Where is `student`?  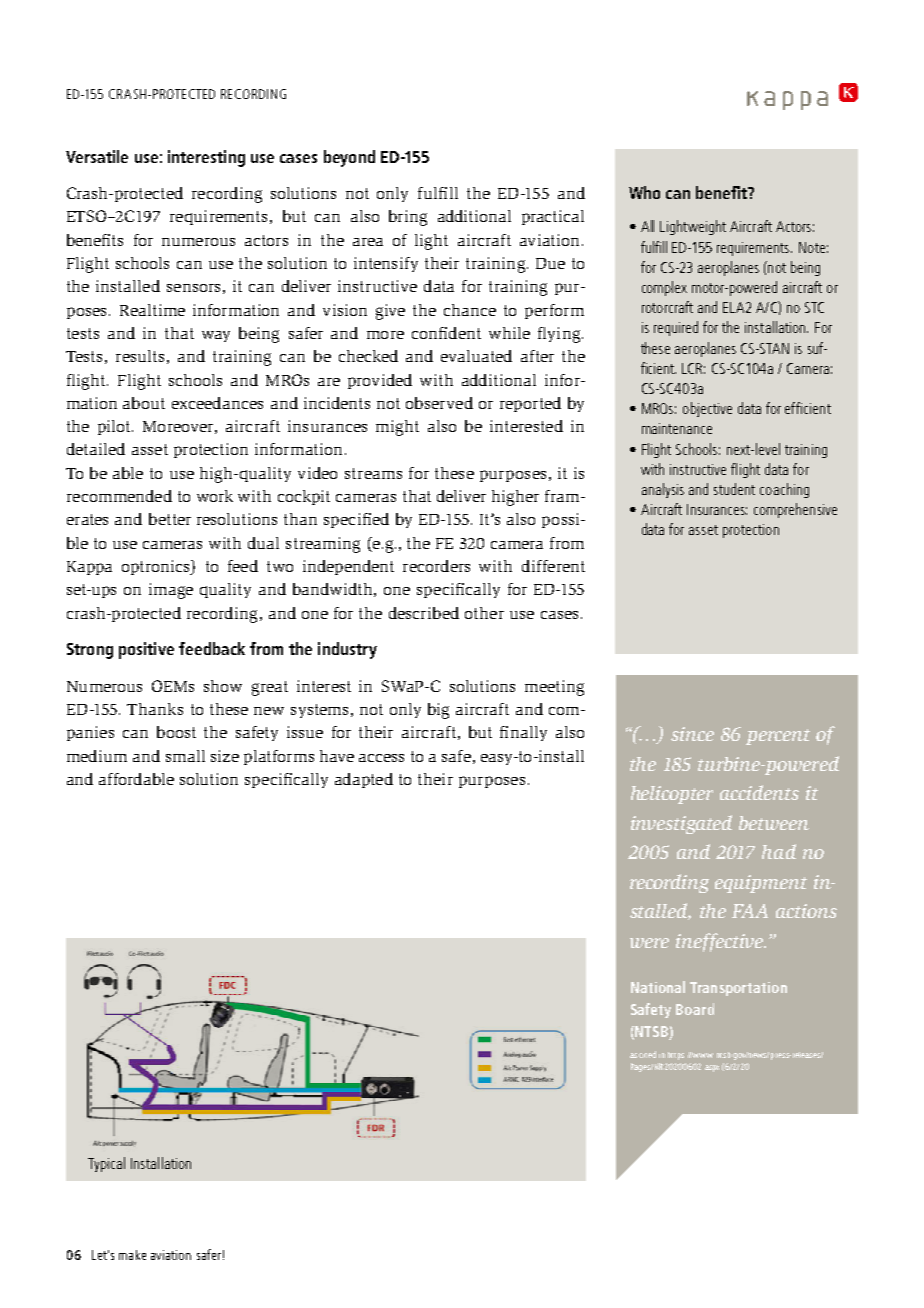 student is located at coordinates (734, 489).
